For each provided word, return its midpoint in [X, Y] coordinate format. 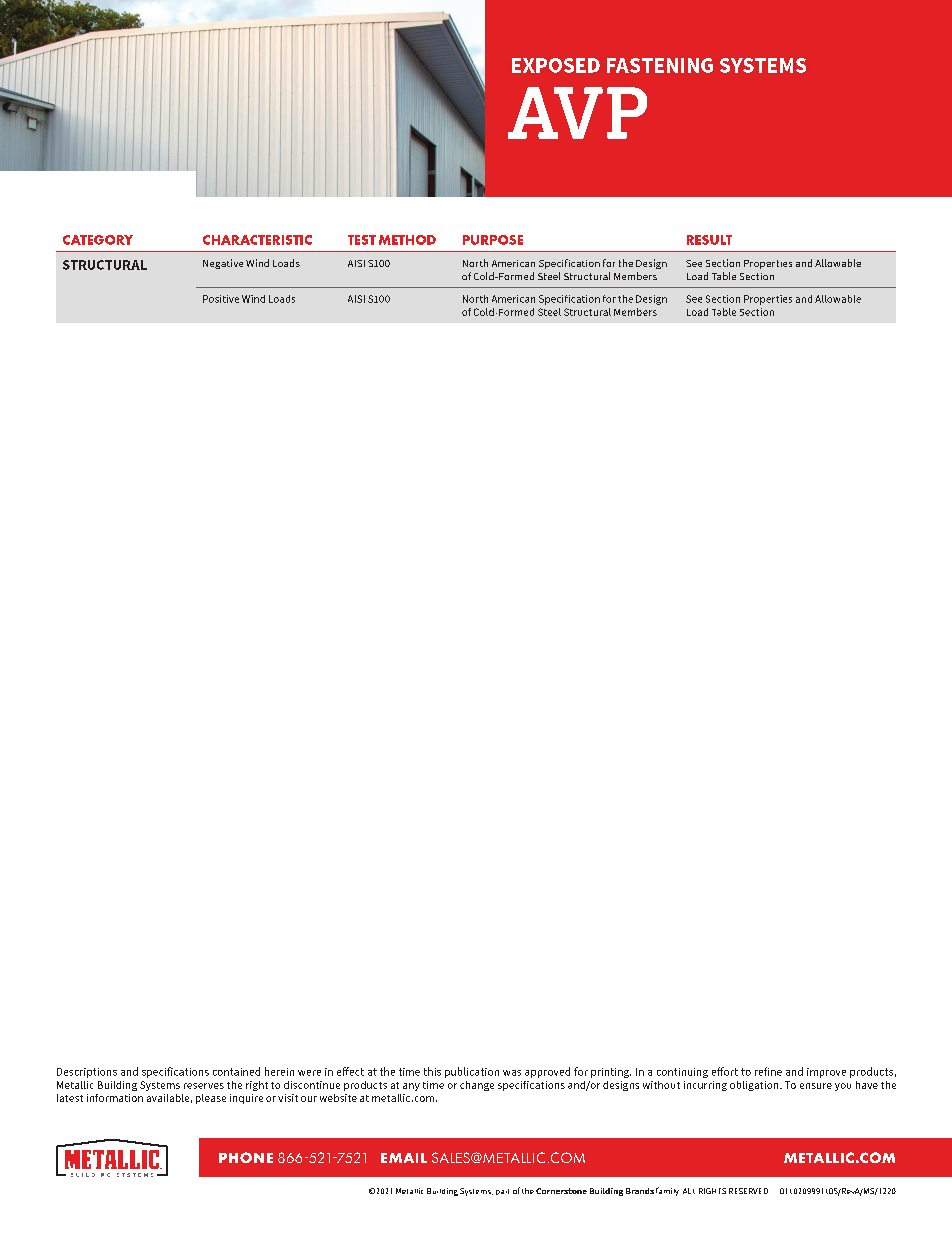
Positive [221, 299]
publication [472, 1072]
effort [725, 1071]
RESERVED [748, 1191]
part [502, 1192]
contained [236, 1071]
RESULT [709, 240]
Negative [223, 264]
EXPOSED [556, 65]
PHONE [246, 1157]
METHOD [407, 240]
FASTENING [660, 65]
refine [768, 1071]
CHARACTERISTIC [257, 240]
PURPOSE [493, 240]
